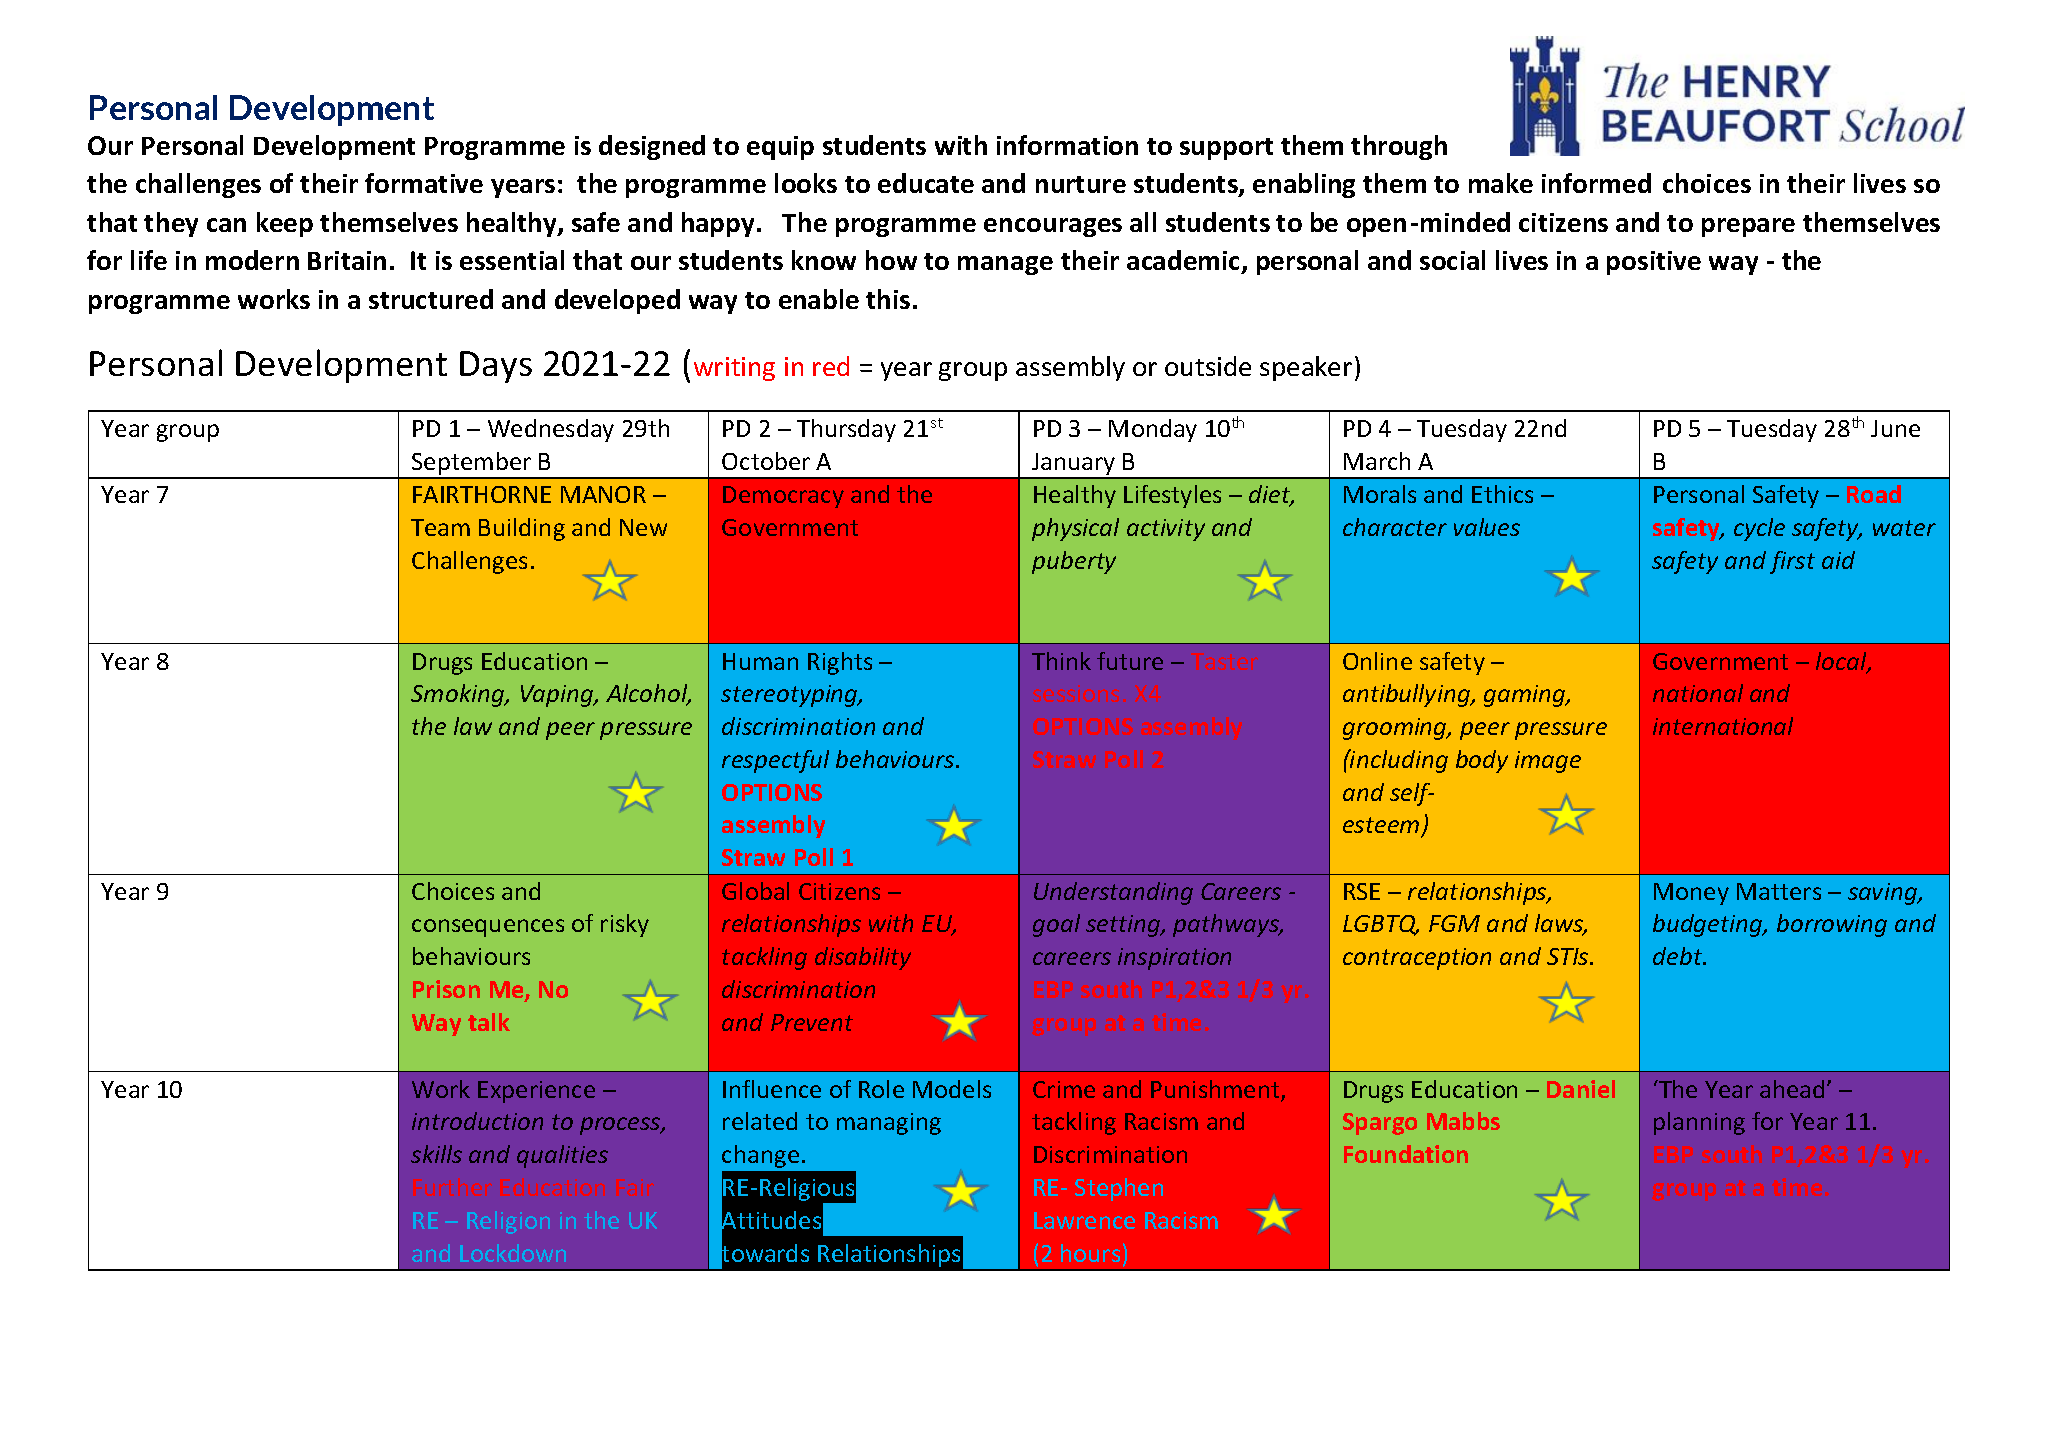  I want to click on goal, so click(1056, 925).
